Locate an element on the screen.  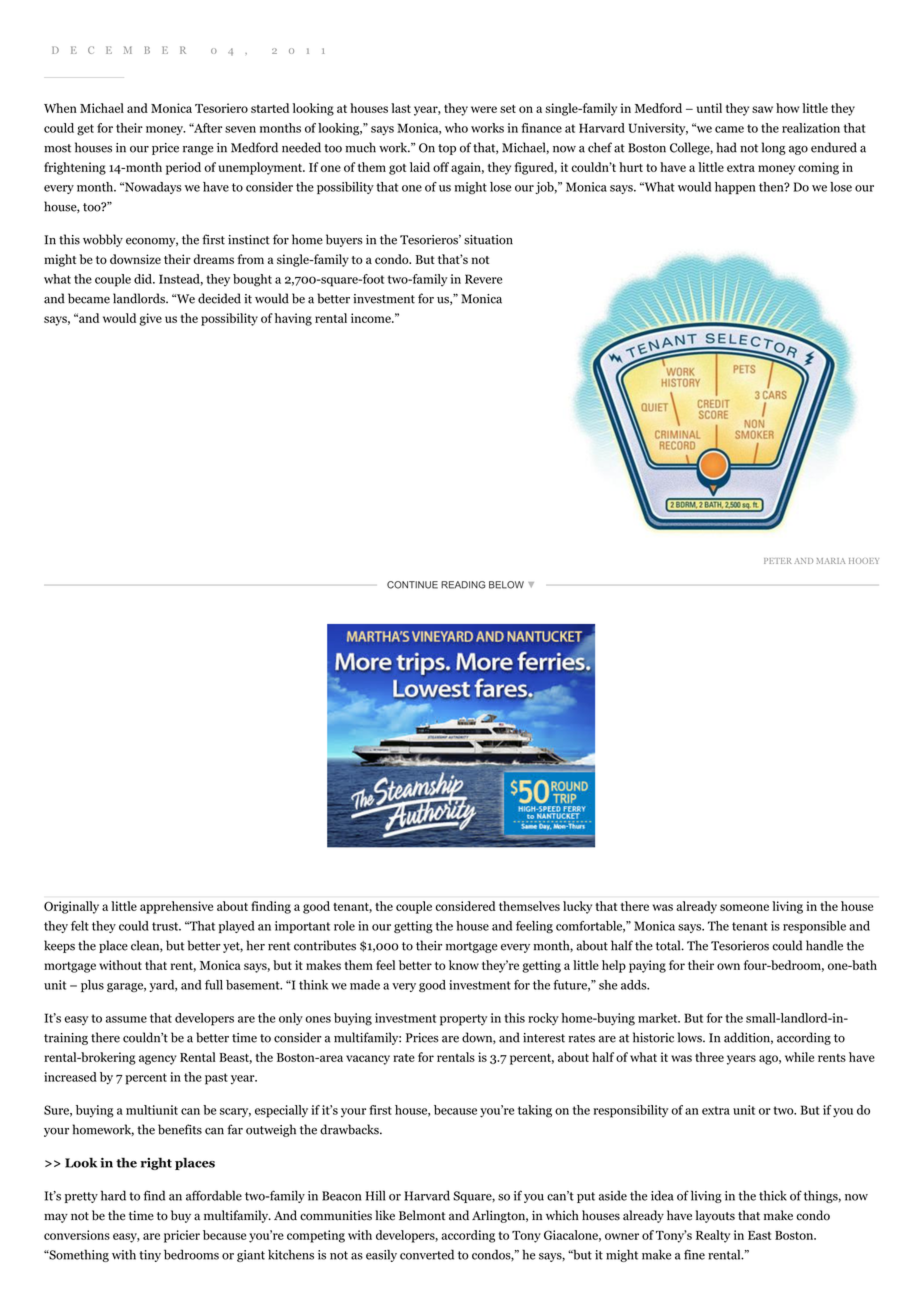
pricier is located at coordinates (182, 1236).
